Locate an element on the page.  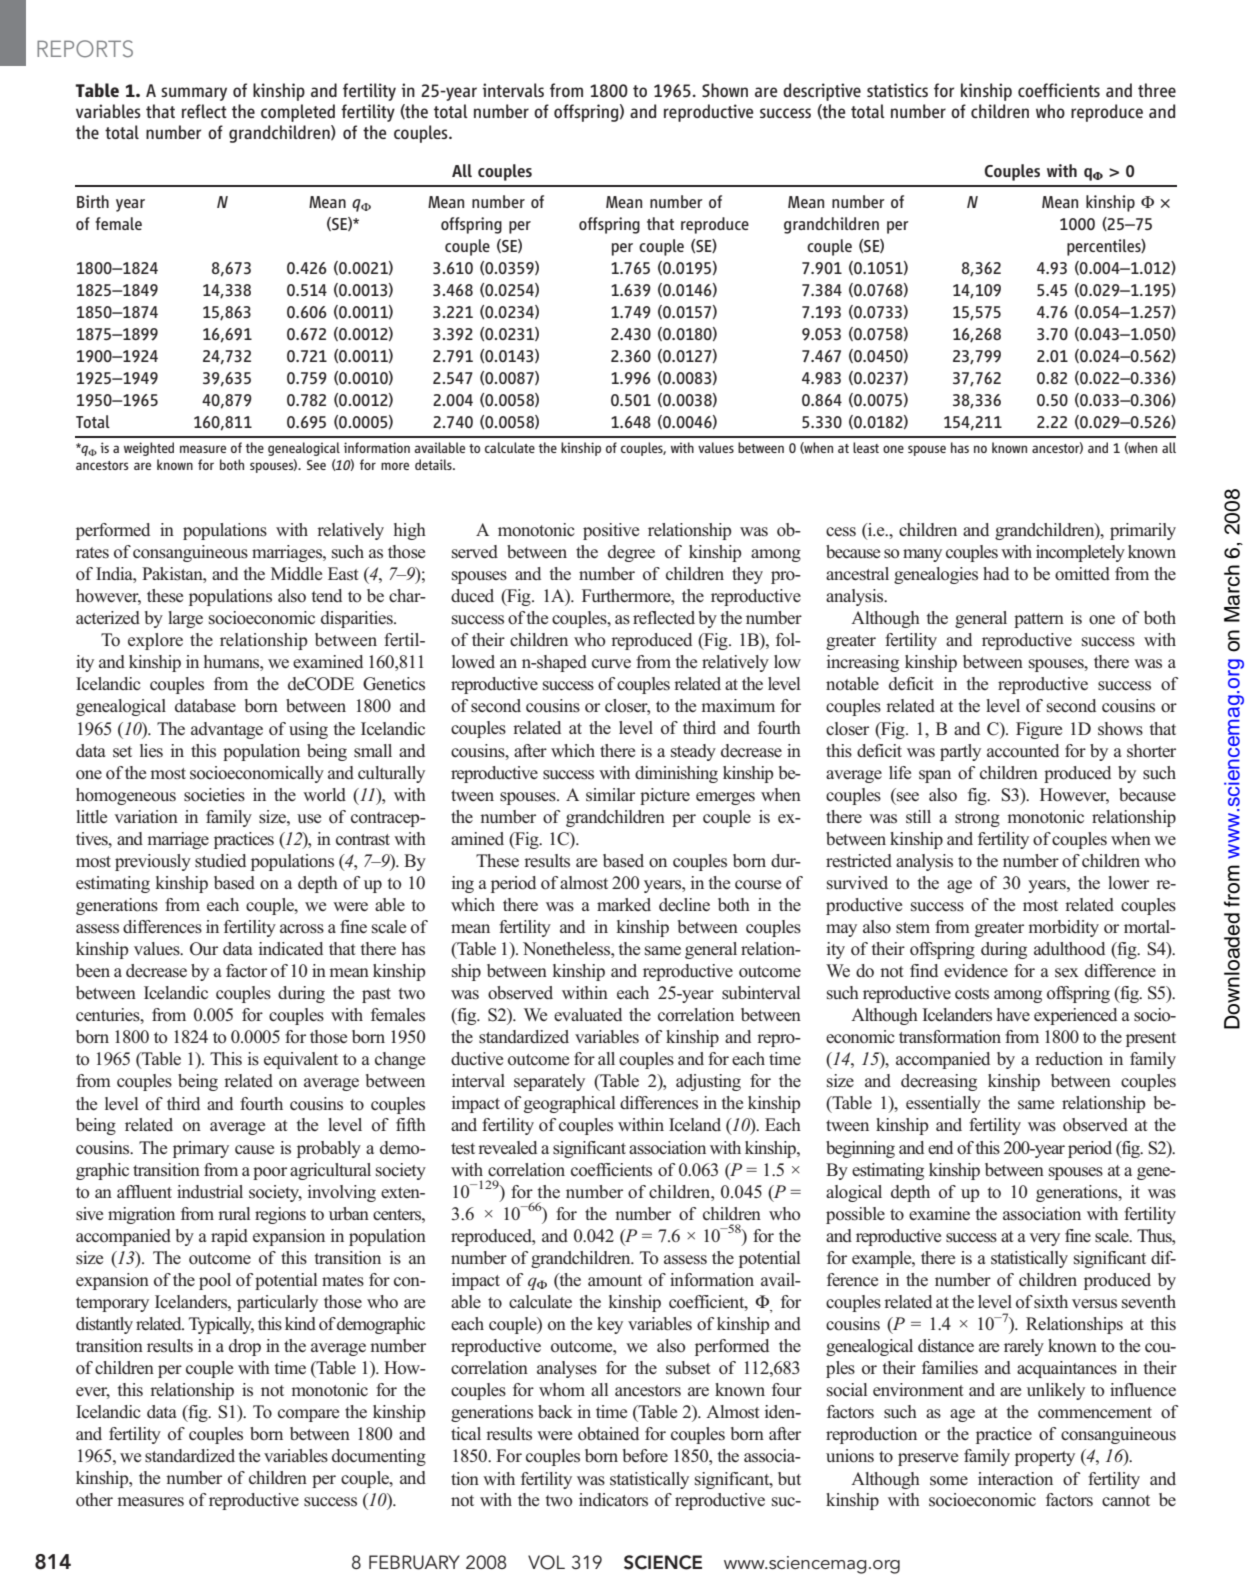
Shown is located at coordinates (725, 90).
